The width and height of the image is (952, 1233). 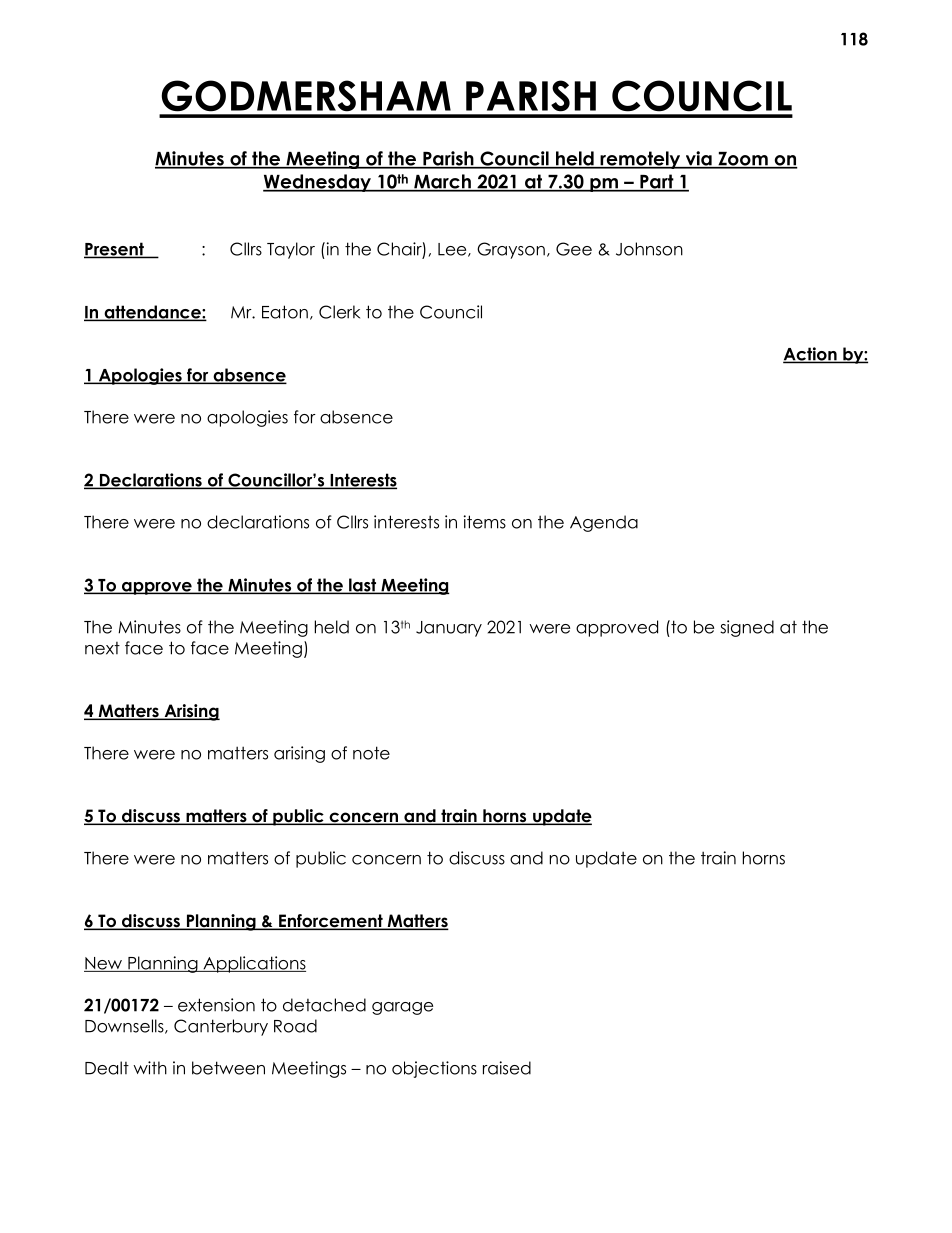 What do you see at coordinates (507, 1068) in the image?
I see `raised` at bounding box center [507, 1068].
